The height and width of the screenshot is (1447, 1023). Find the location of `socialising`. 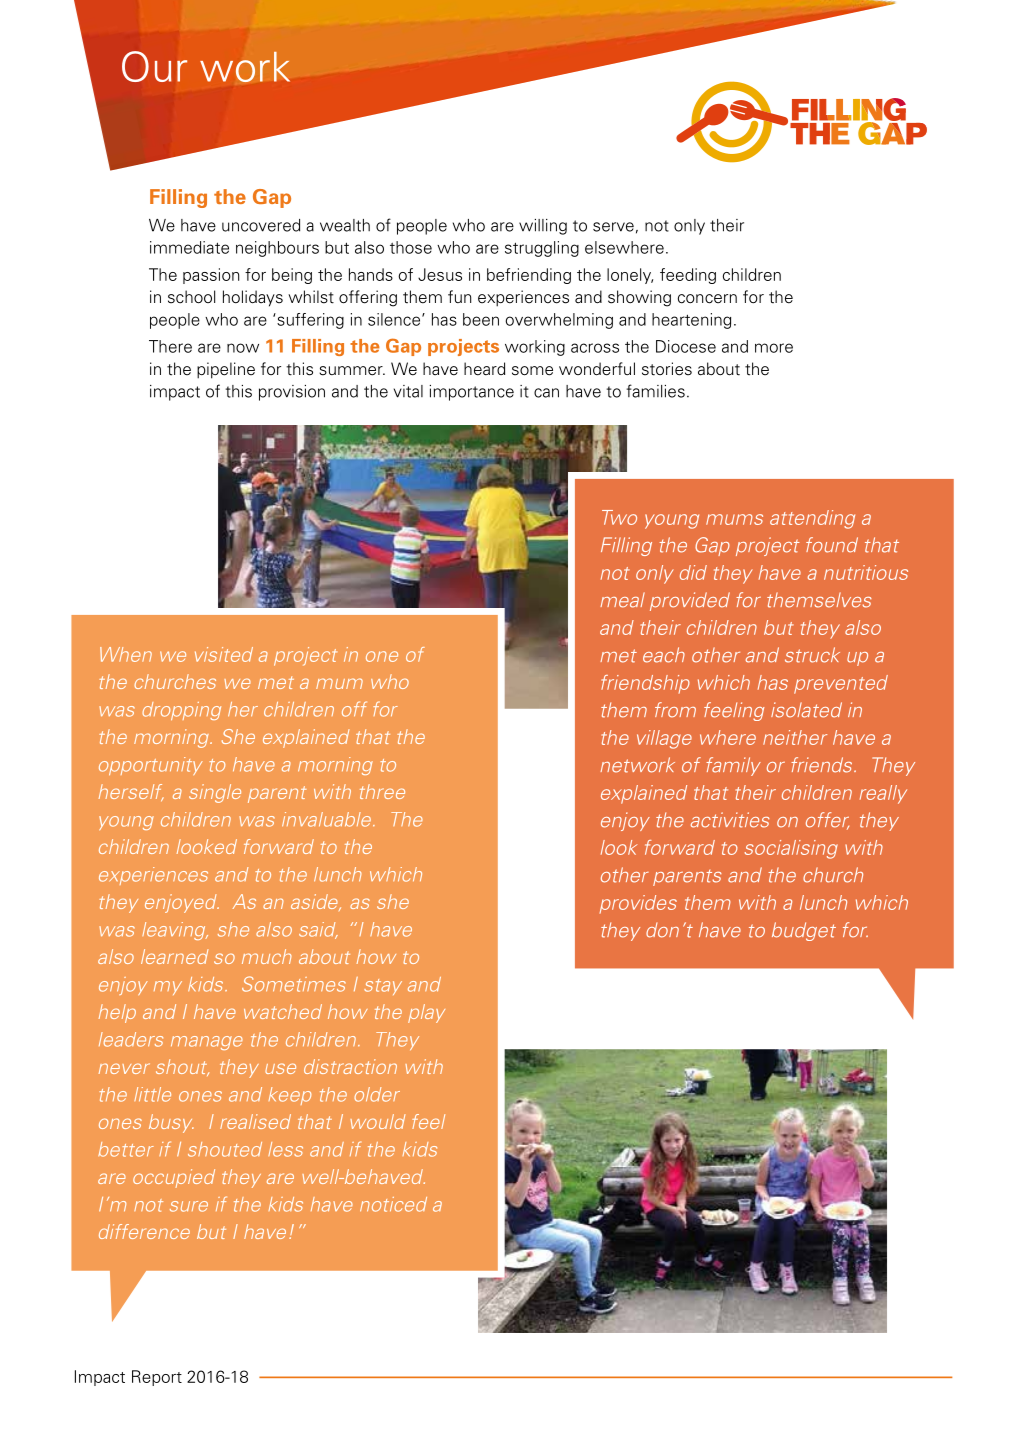

socialising is located at coordinates (791, 849).
